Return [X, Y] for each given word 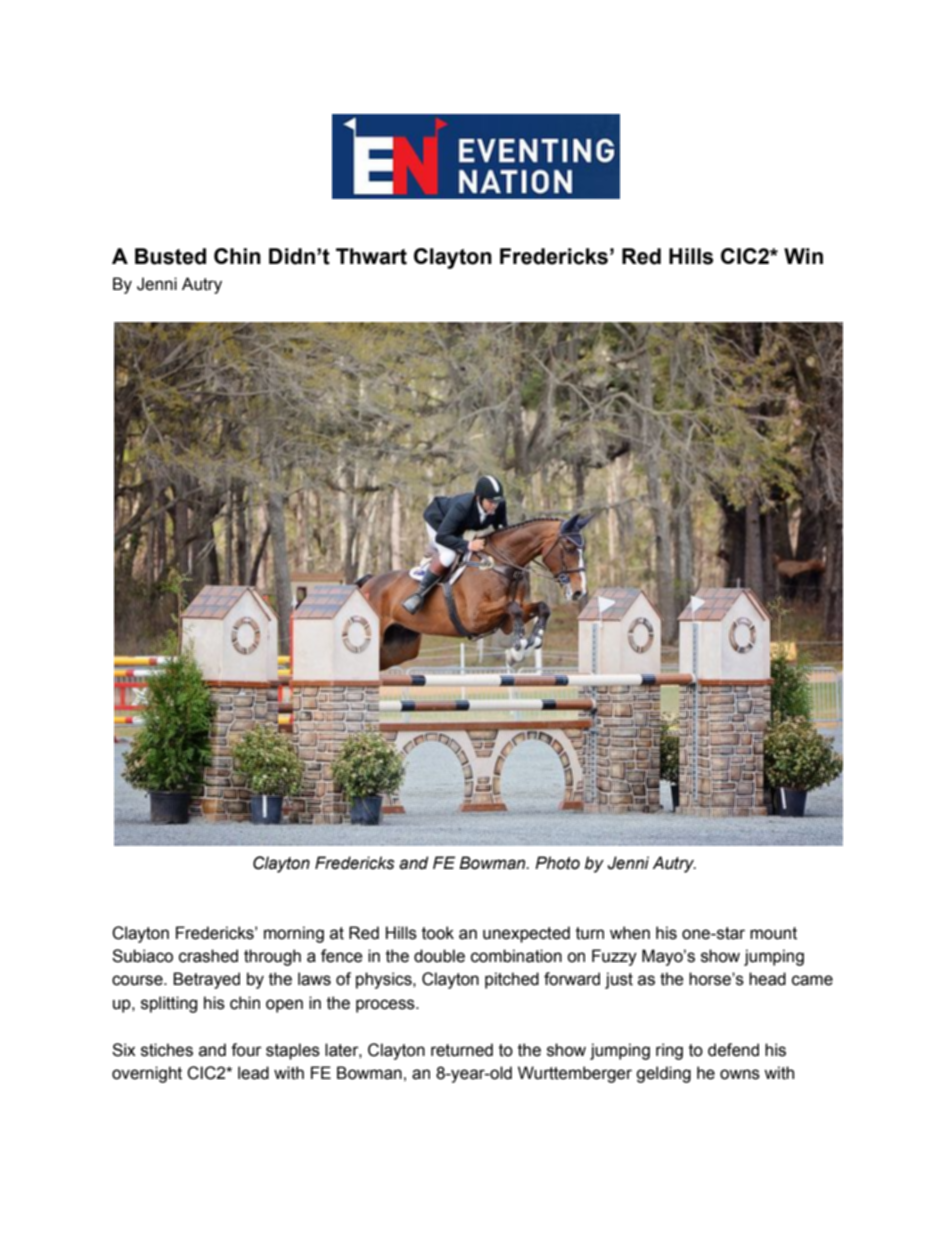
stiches [167, 1050]
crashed [208, 956]
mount [773, 933]
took [438, 933]
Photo [557, 863]
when [630, 933]
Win [803, 256]
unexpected [526, 934]
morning [294, 934]
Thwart [371, 256]
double [439, 956]
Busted [170, 256]
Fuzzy [614, 957]
